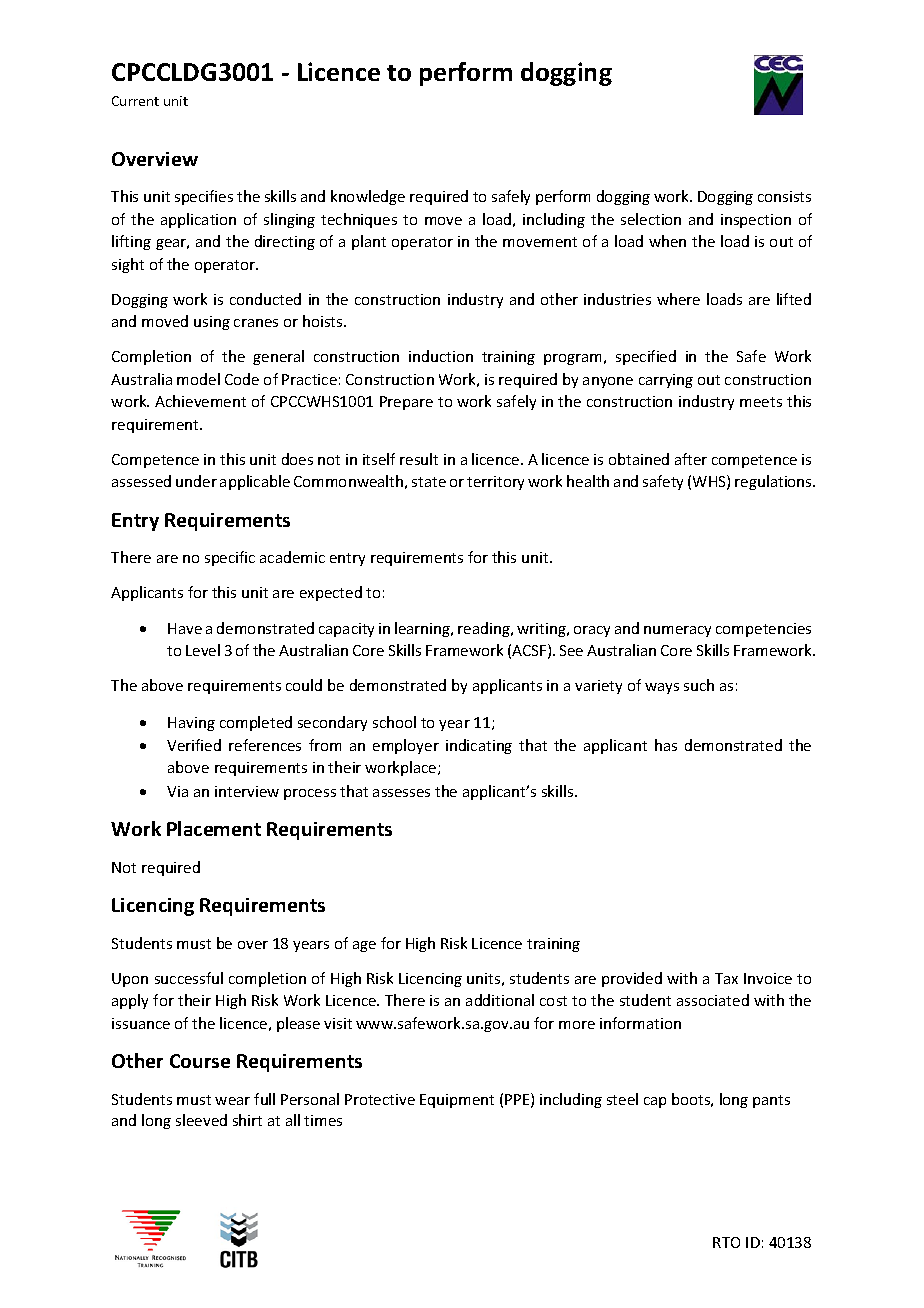  I want to click on Tax, so click(726, 978).
